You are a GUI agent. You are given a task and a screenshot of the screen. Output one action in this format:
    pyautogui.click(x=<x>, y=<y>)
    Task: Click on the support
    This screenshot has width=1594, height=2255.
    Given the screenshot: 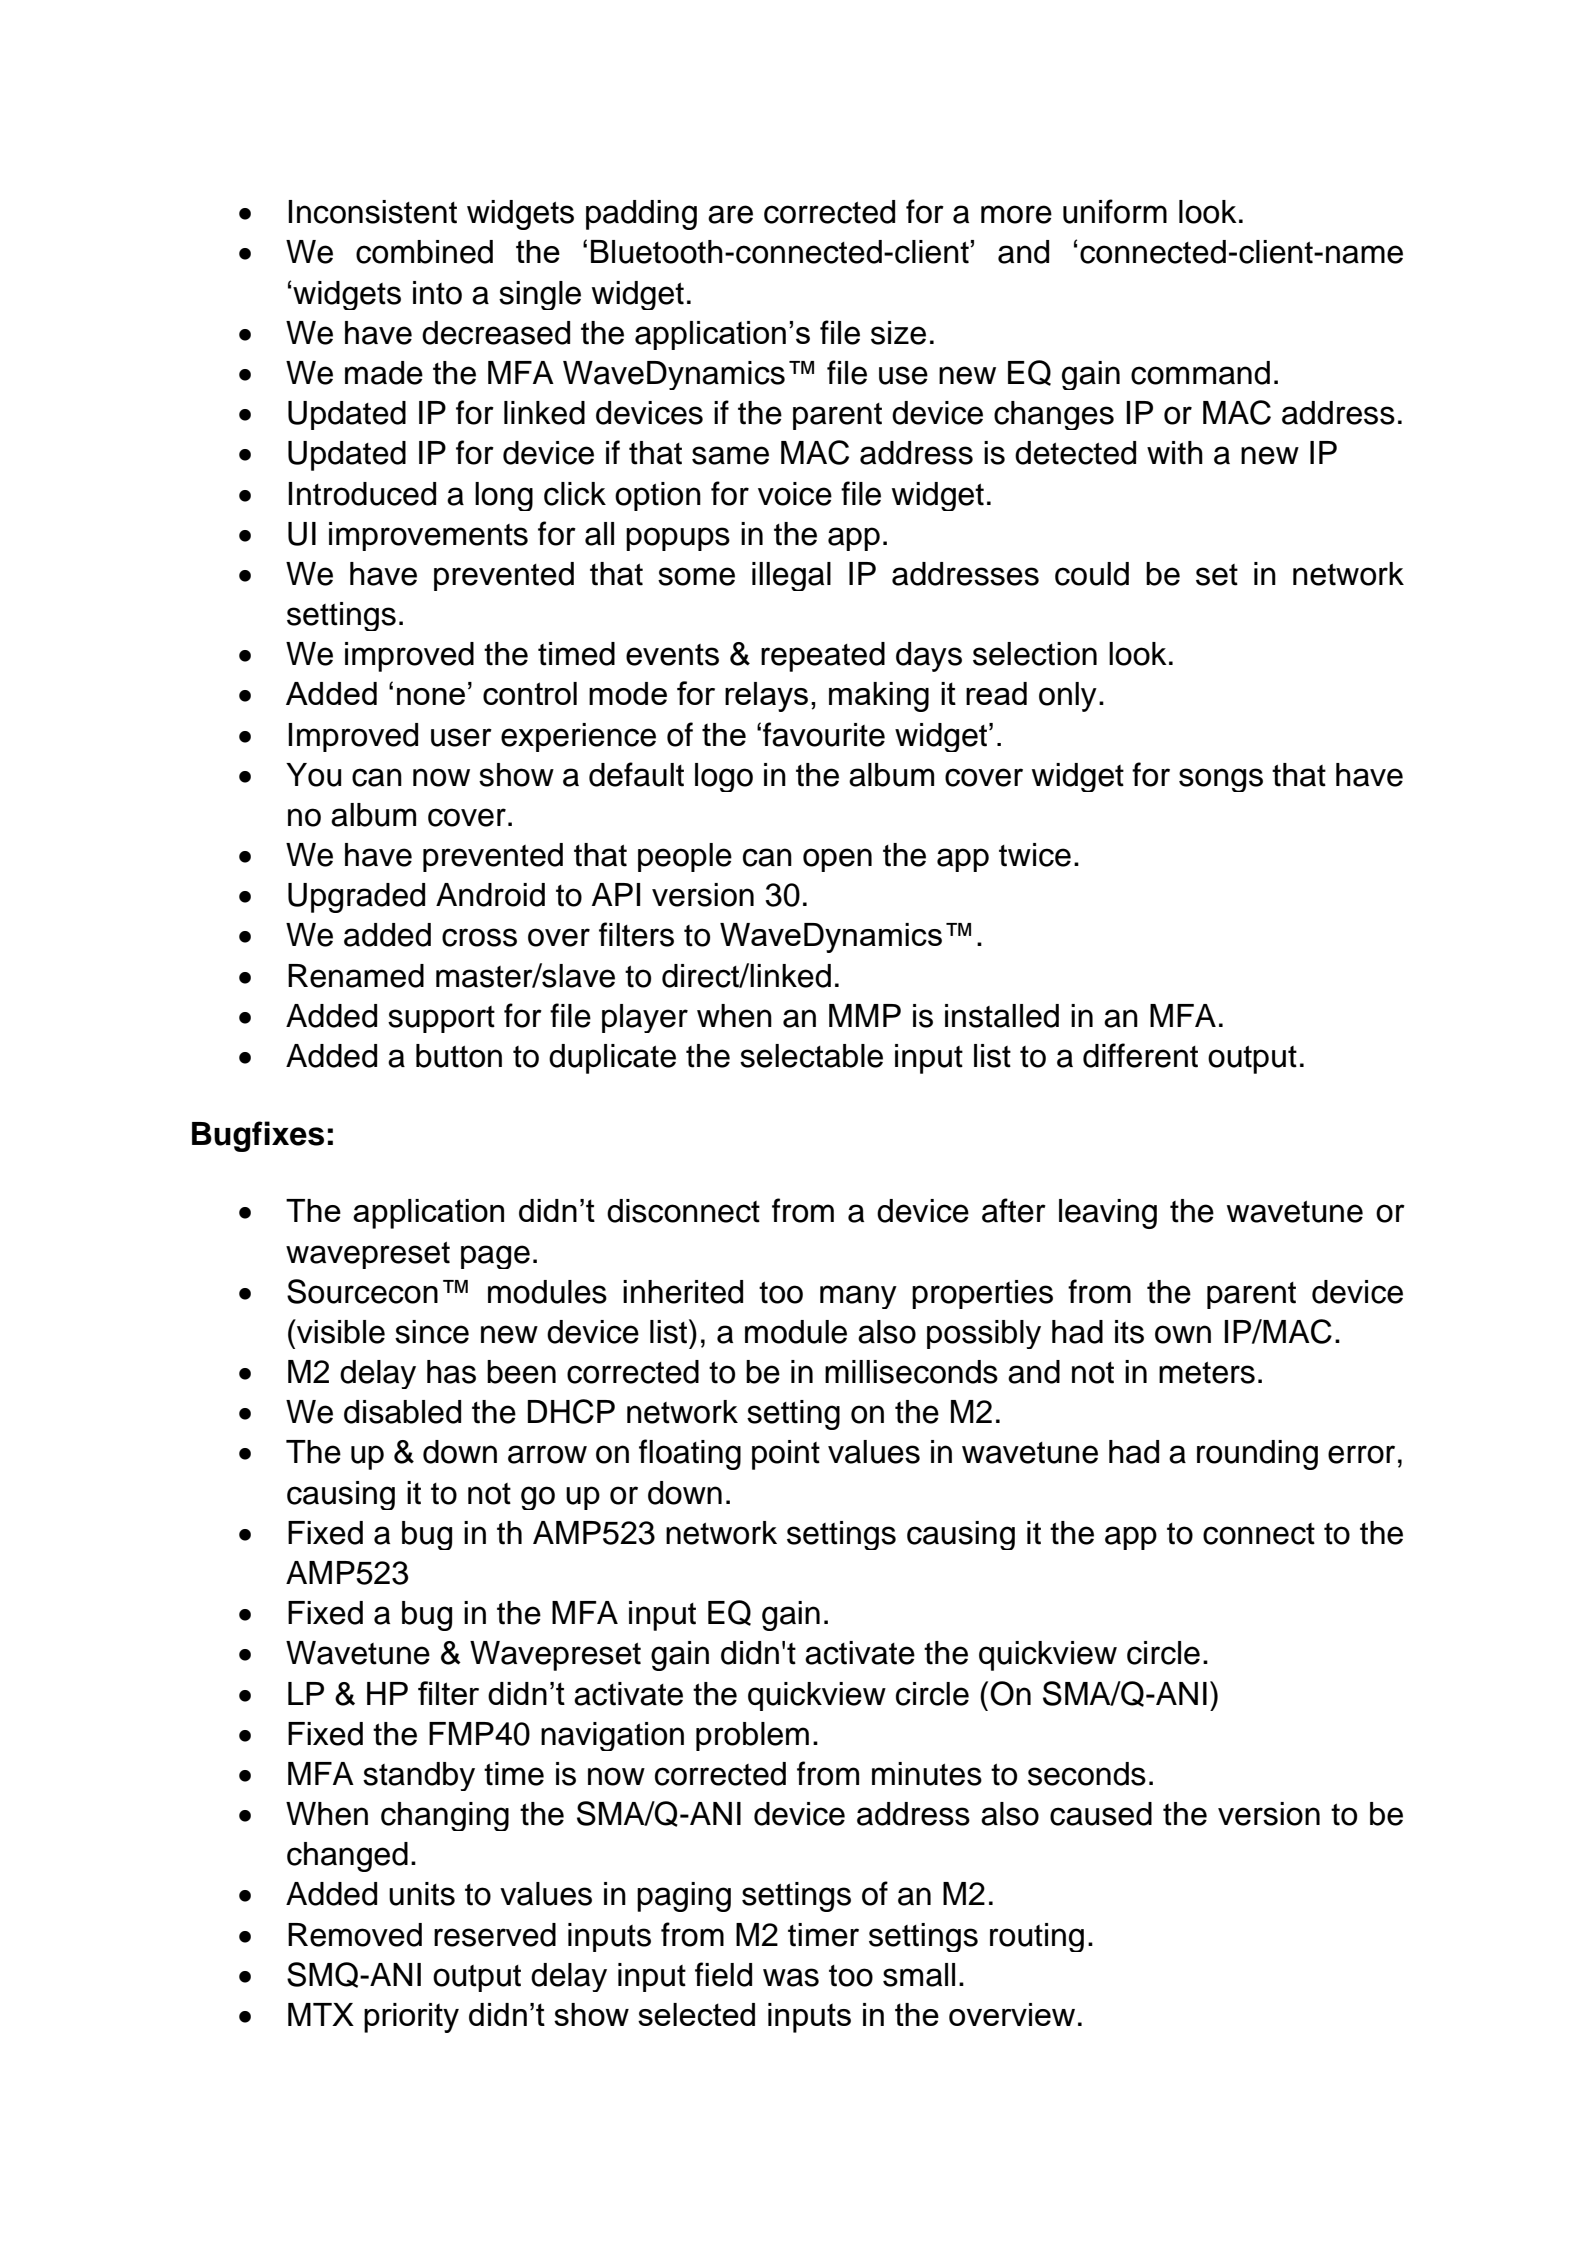 What is the action you would take?
    pyautogui.click(x=441, y=1019)
